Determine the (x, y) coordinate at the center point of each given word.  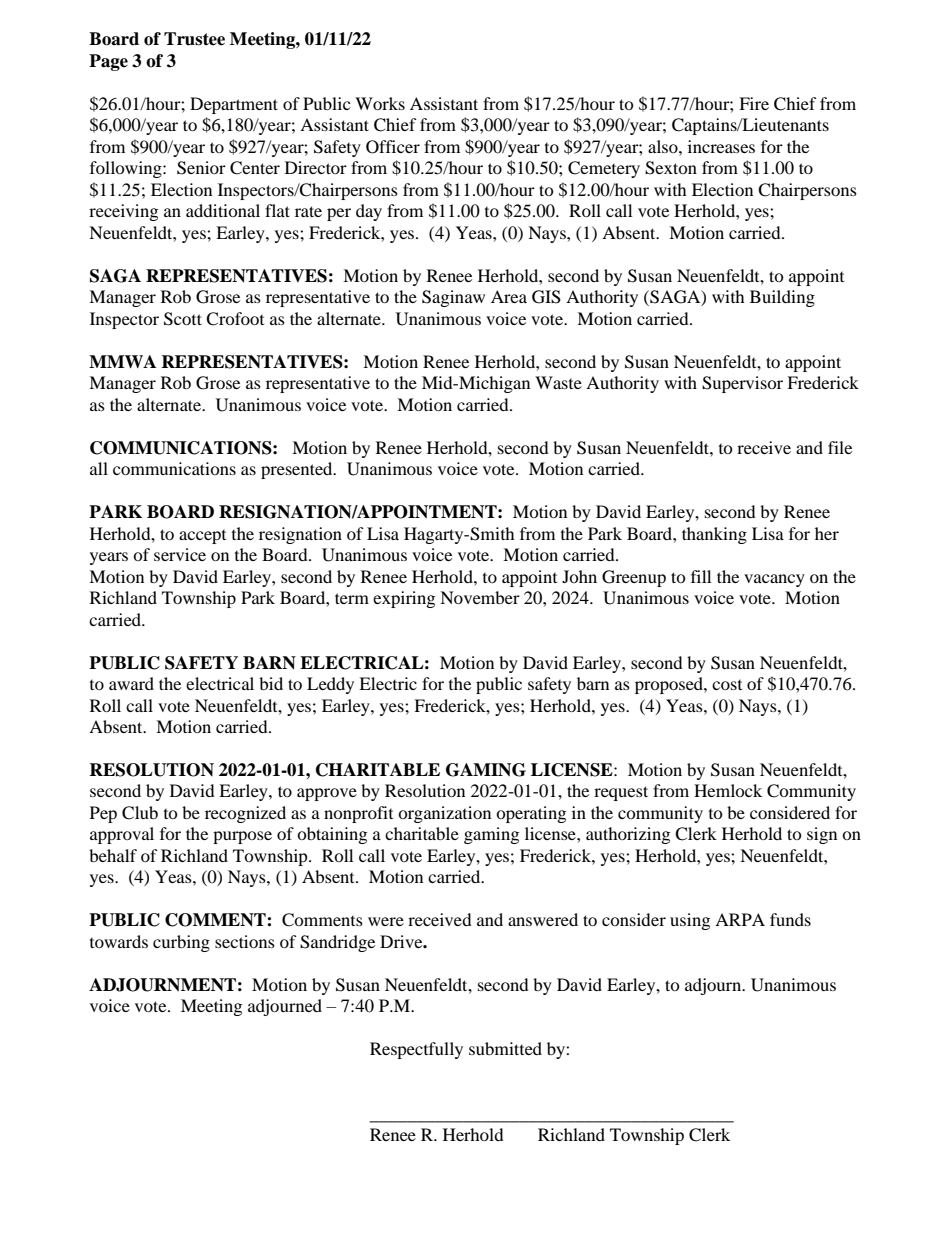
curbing (181, 943)
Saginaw (453, 298)
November (480, 597)
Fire (754, 103)
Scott (183, 319)
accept (202, 537)
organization (444, 814)
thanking (714, 535)
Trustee (194, 39)
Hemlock (728, 790)
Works (380, 103)
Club (140, 813)
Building (782, 298)
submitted (505, 1048)
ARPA (740, 919)
